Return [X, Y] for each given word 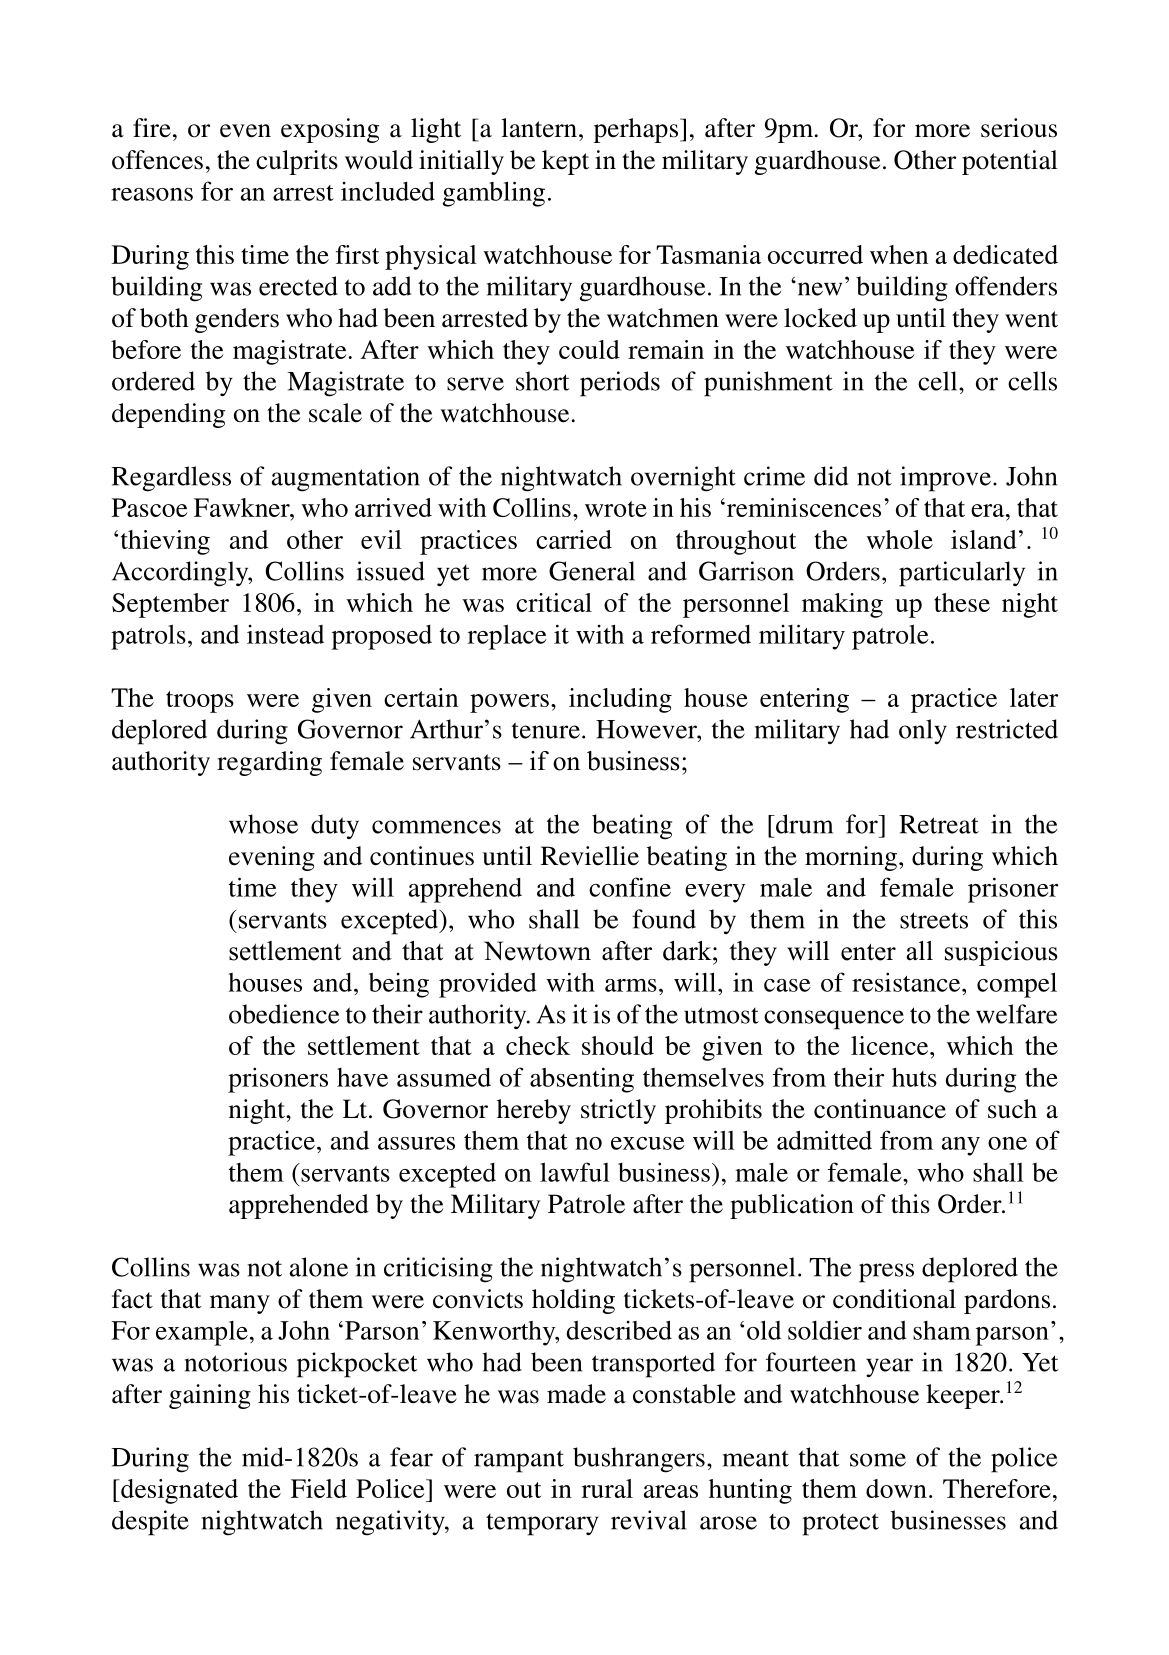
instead [285, 634]
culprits [297, 162]
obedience [284, 1014]
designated [178, 1491]
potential [1010, 162]
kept [565, 162]
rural [607, 1488]
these [962, 602]
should [618, 1045]
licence [891, 1045]
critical [554, 602]
